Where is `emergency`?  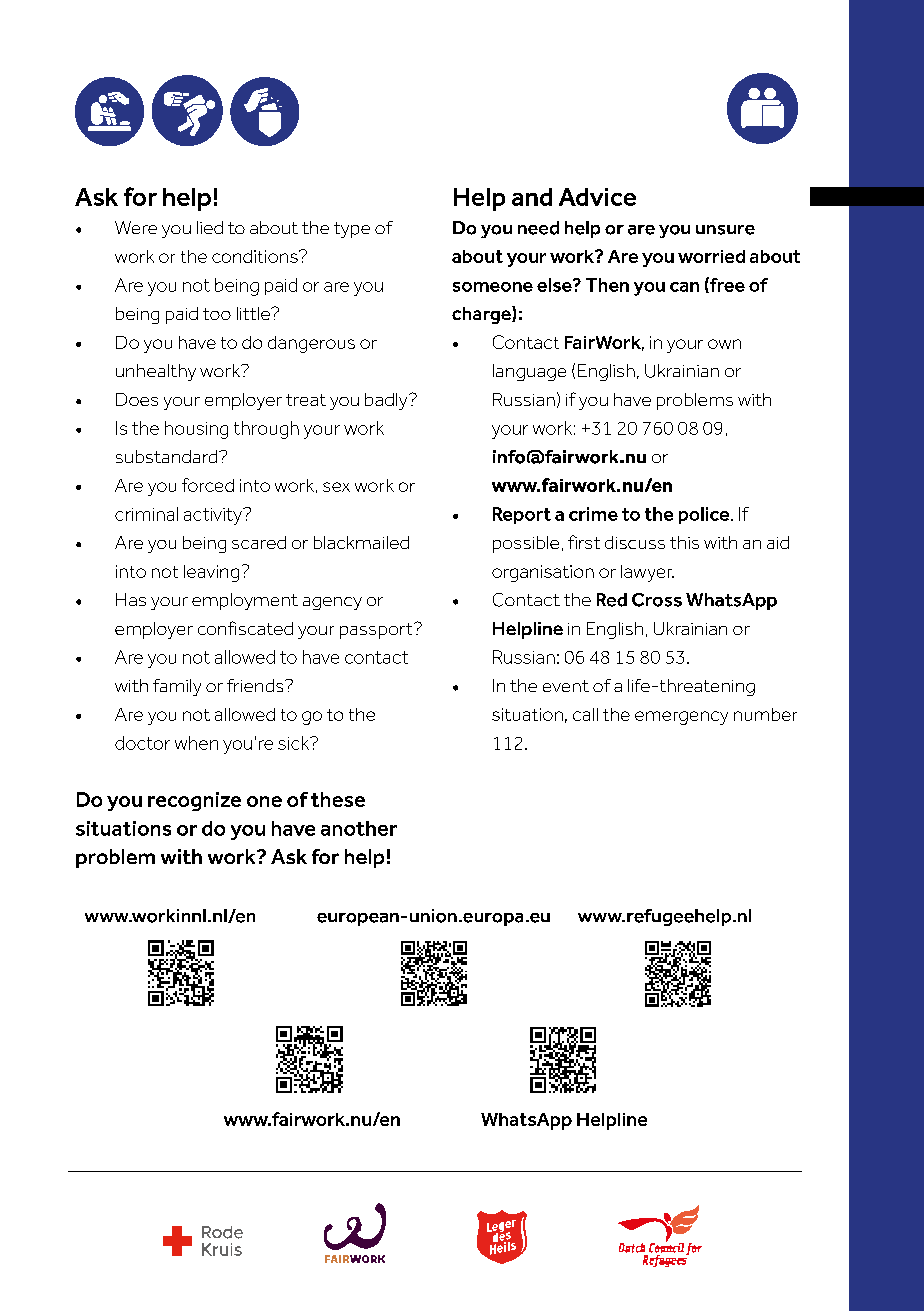 emergency is located at coordinates (681, 718).
